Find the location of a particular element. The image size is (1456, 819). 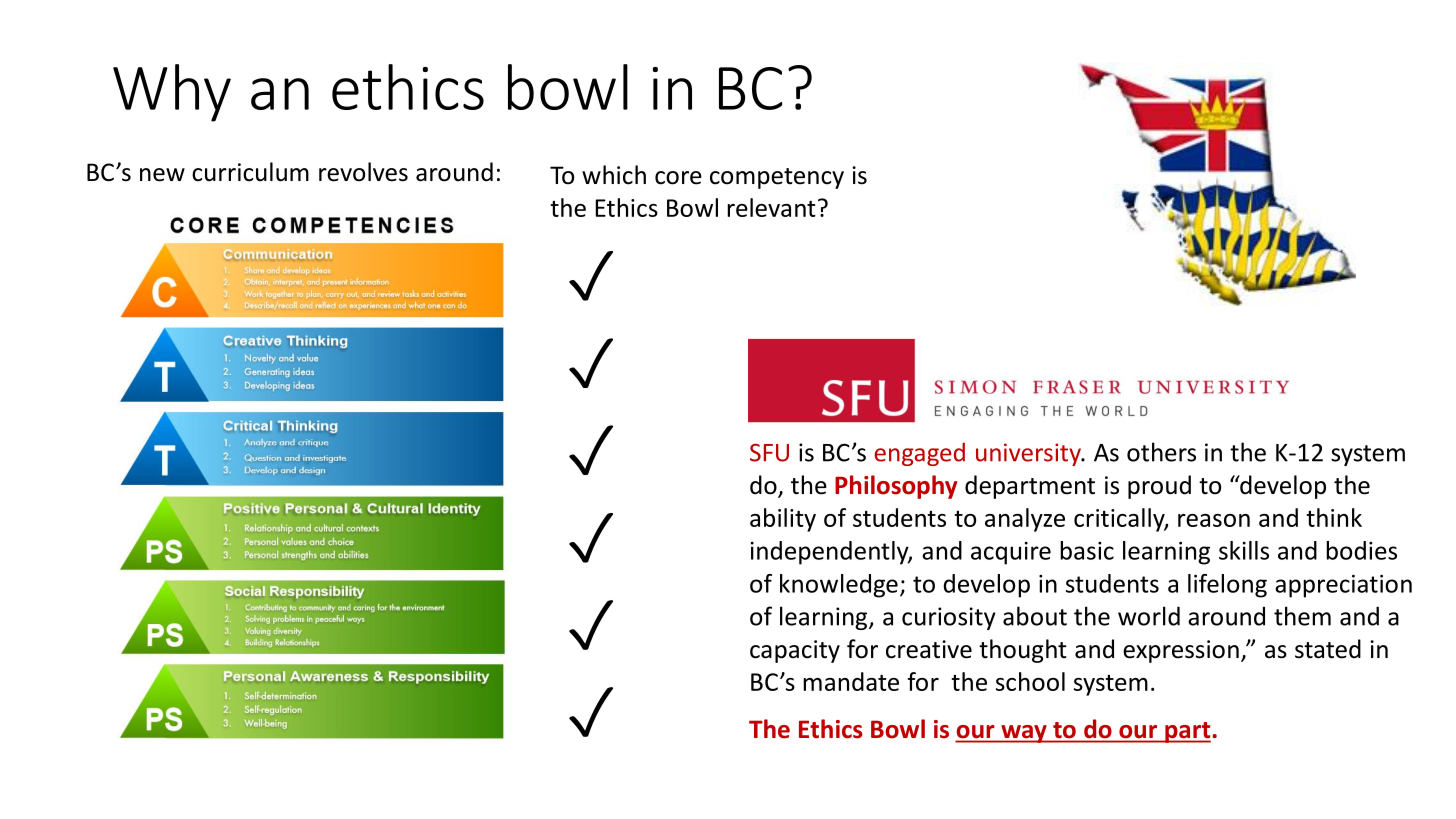

reason is located at coordinates (1214, 520).
